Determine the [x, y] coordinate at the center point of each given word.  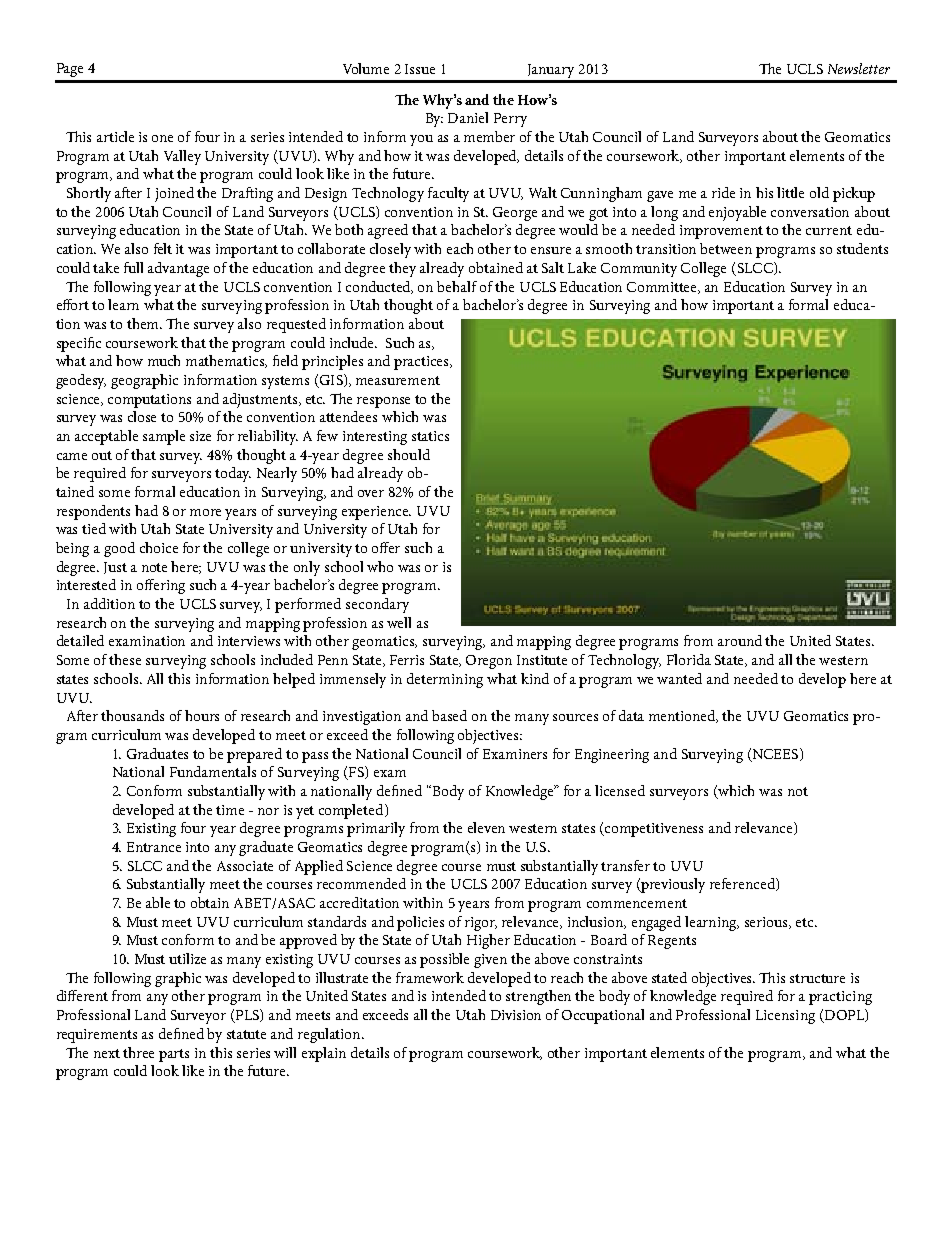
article [115, 136]
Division [516, 1015]
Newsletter [859, 68]
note [154, 567]
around [740, 640]
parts [174, 1055]
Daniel [468, 117]
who [380, 566]
